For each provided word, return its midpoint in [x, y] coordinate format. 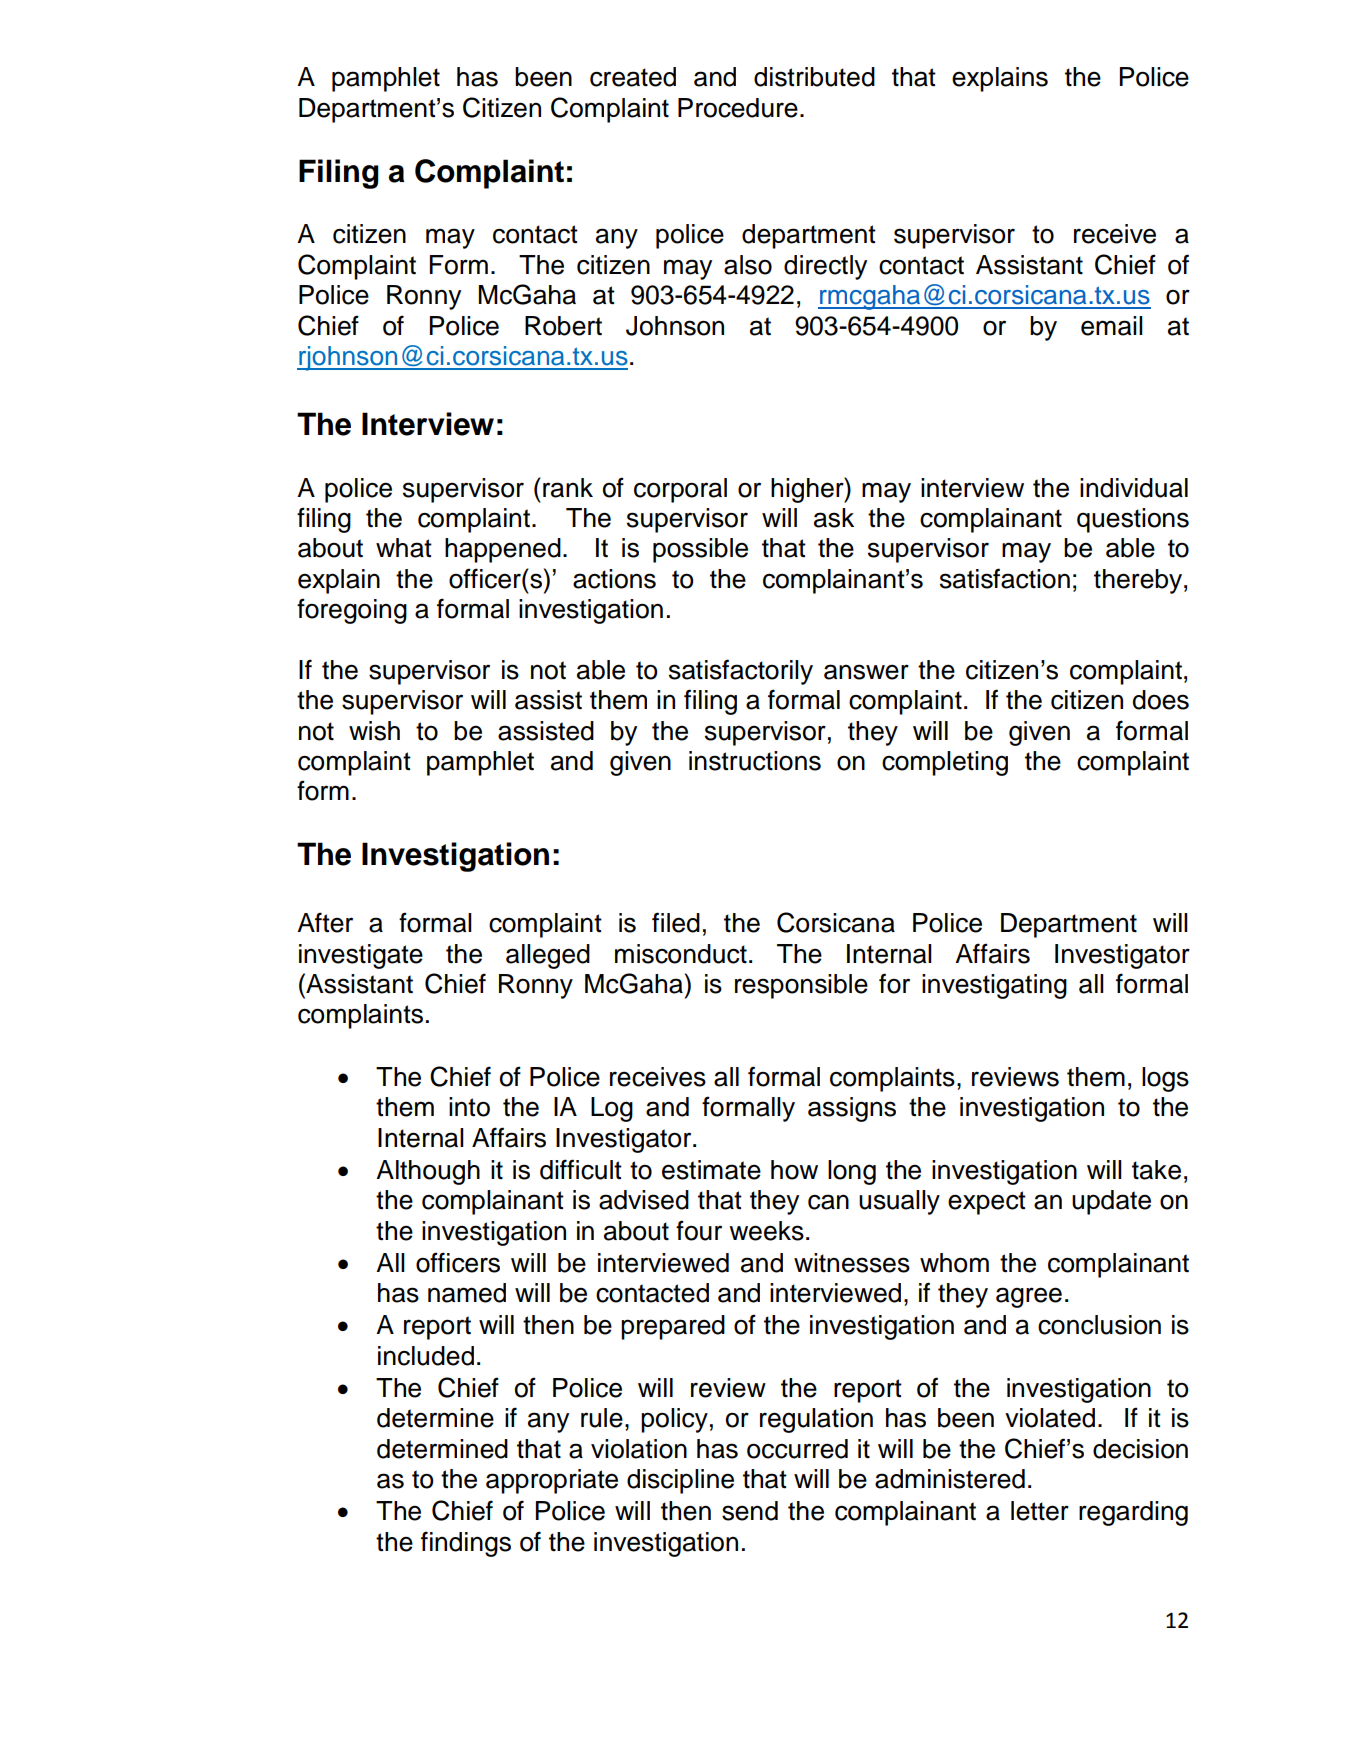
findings [466, 1544]
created [633, 77]
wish [374, 731]
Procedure [738, 108]
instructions [755, 761]
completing [945, 763]
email [1112, 326]
